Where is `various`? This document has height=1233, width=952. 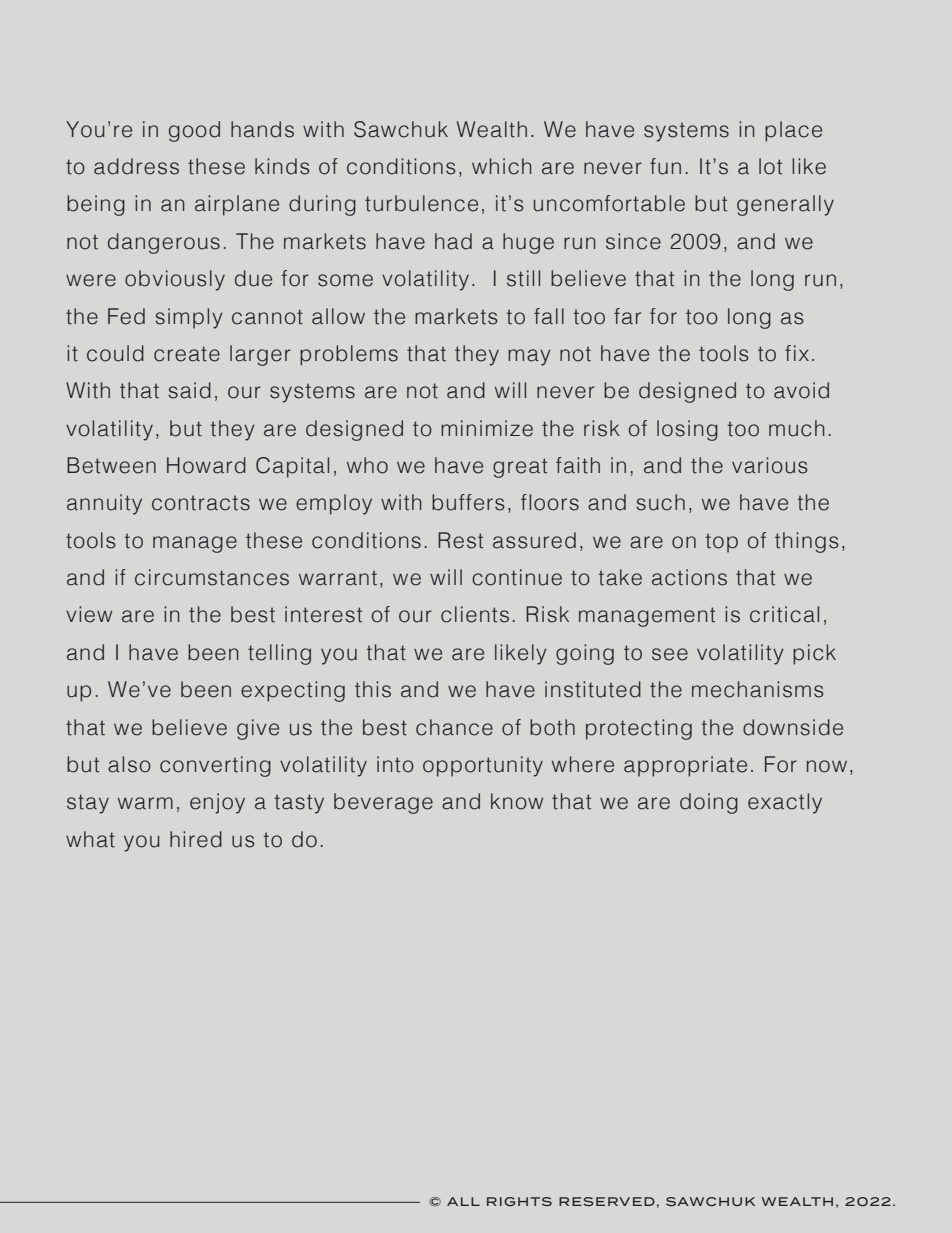 various is located at coordinates (769, 465).
